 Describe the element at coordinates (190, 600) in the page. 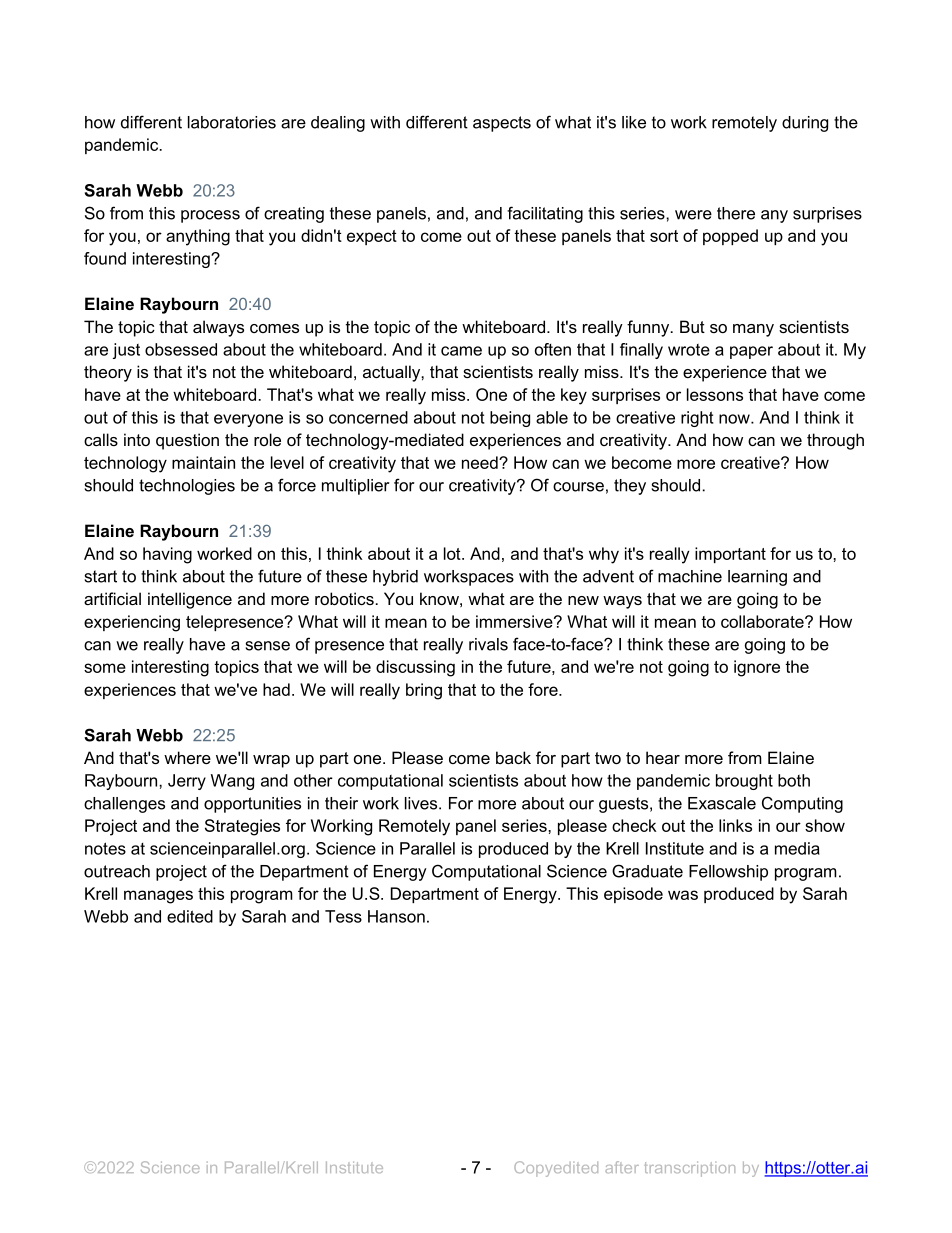

I see `intelligence` at that location.
